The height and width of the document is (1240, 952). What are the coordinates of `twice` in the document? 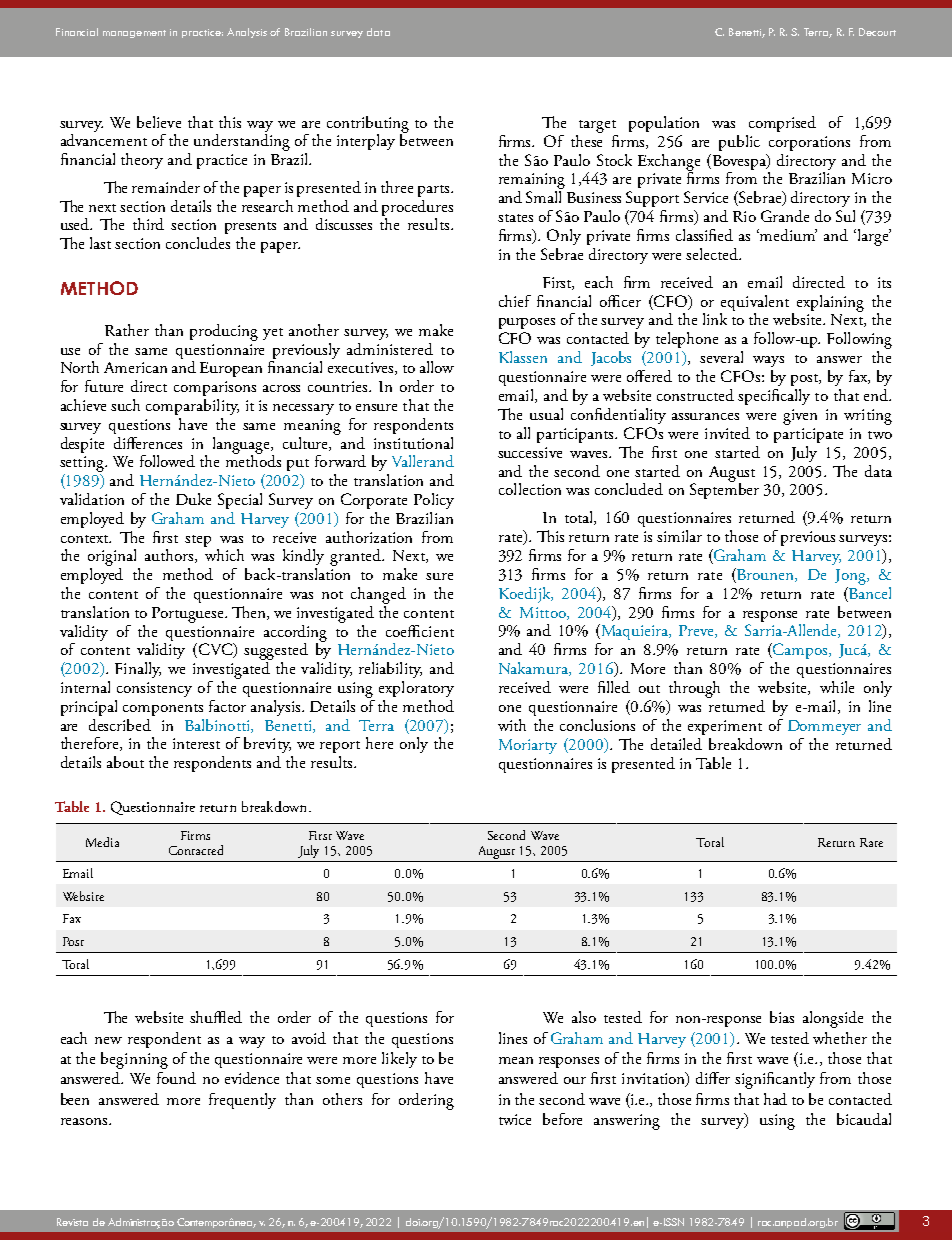 It's located at (515, 1119).
